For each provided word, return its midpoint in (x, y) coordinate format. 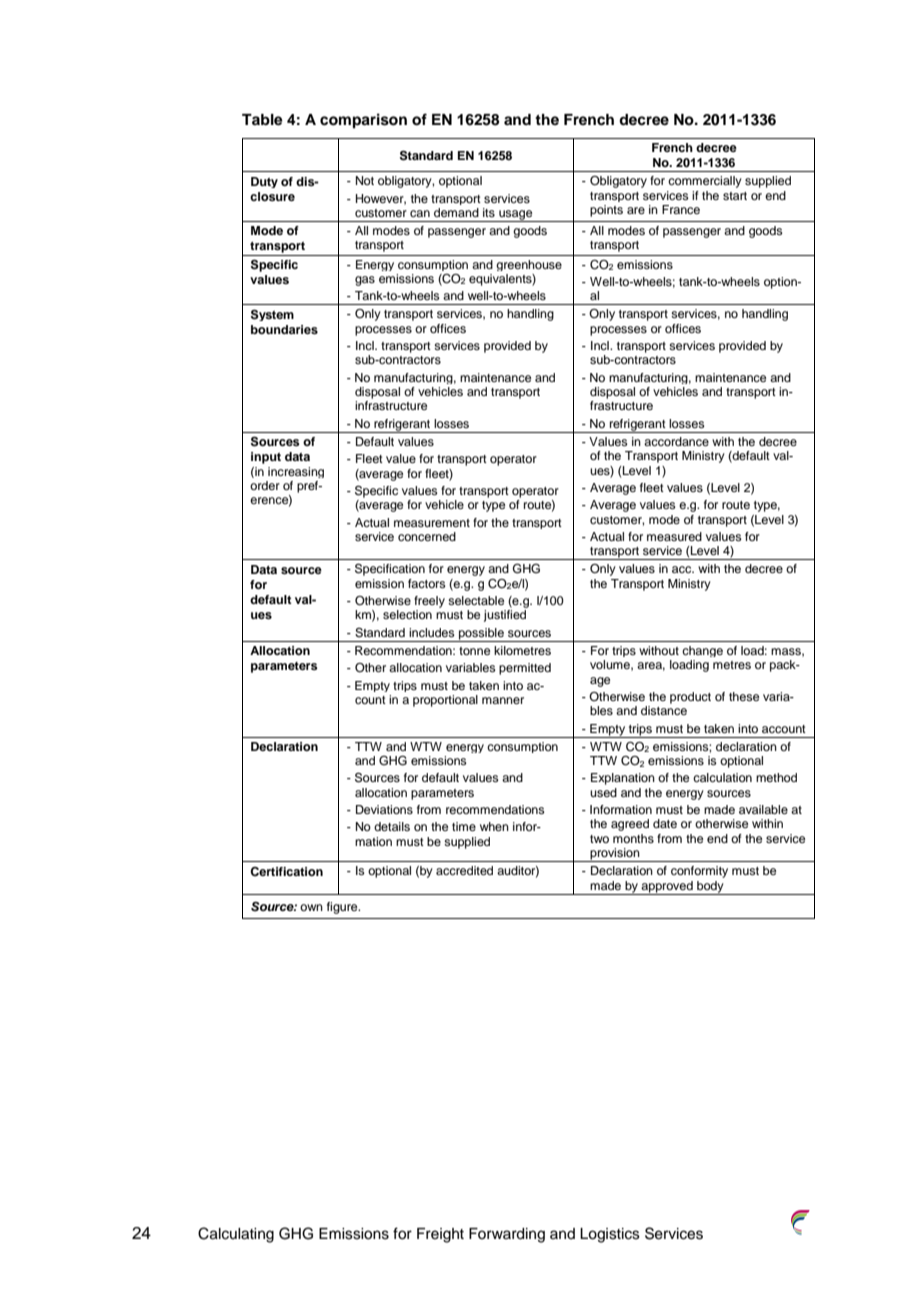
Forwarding (507, 1235)
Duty (264, 182)
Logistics (610, 1235)
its (489, 212)
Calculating (236, 1235)
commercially (705, 182)
